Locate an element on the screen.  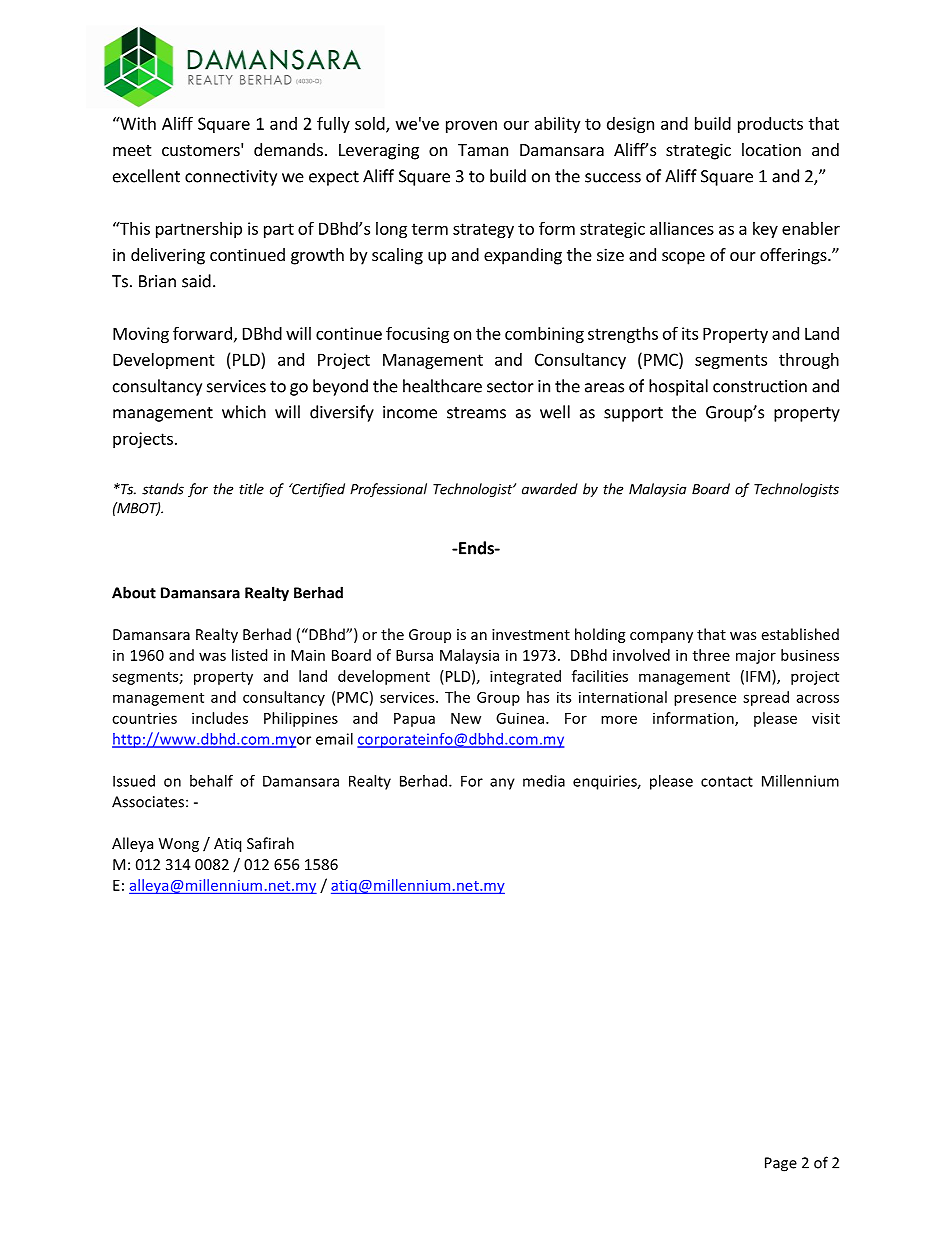
visit is located at coordinates (826, 718).
